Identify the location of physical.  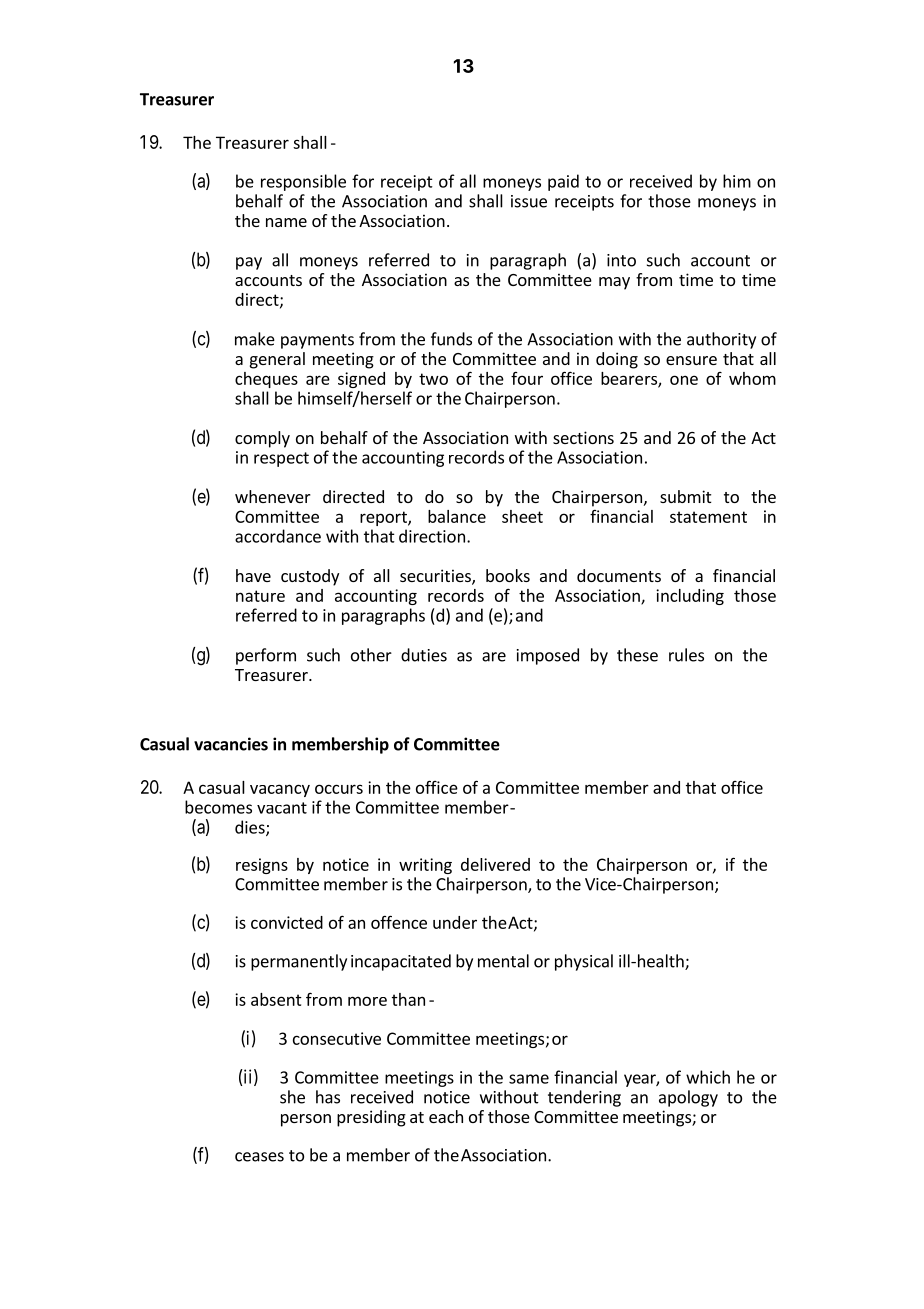
(584, 962).
